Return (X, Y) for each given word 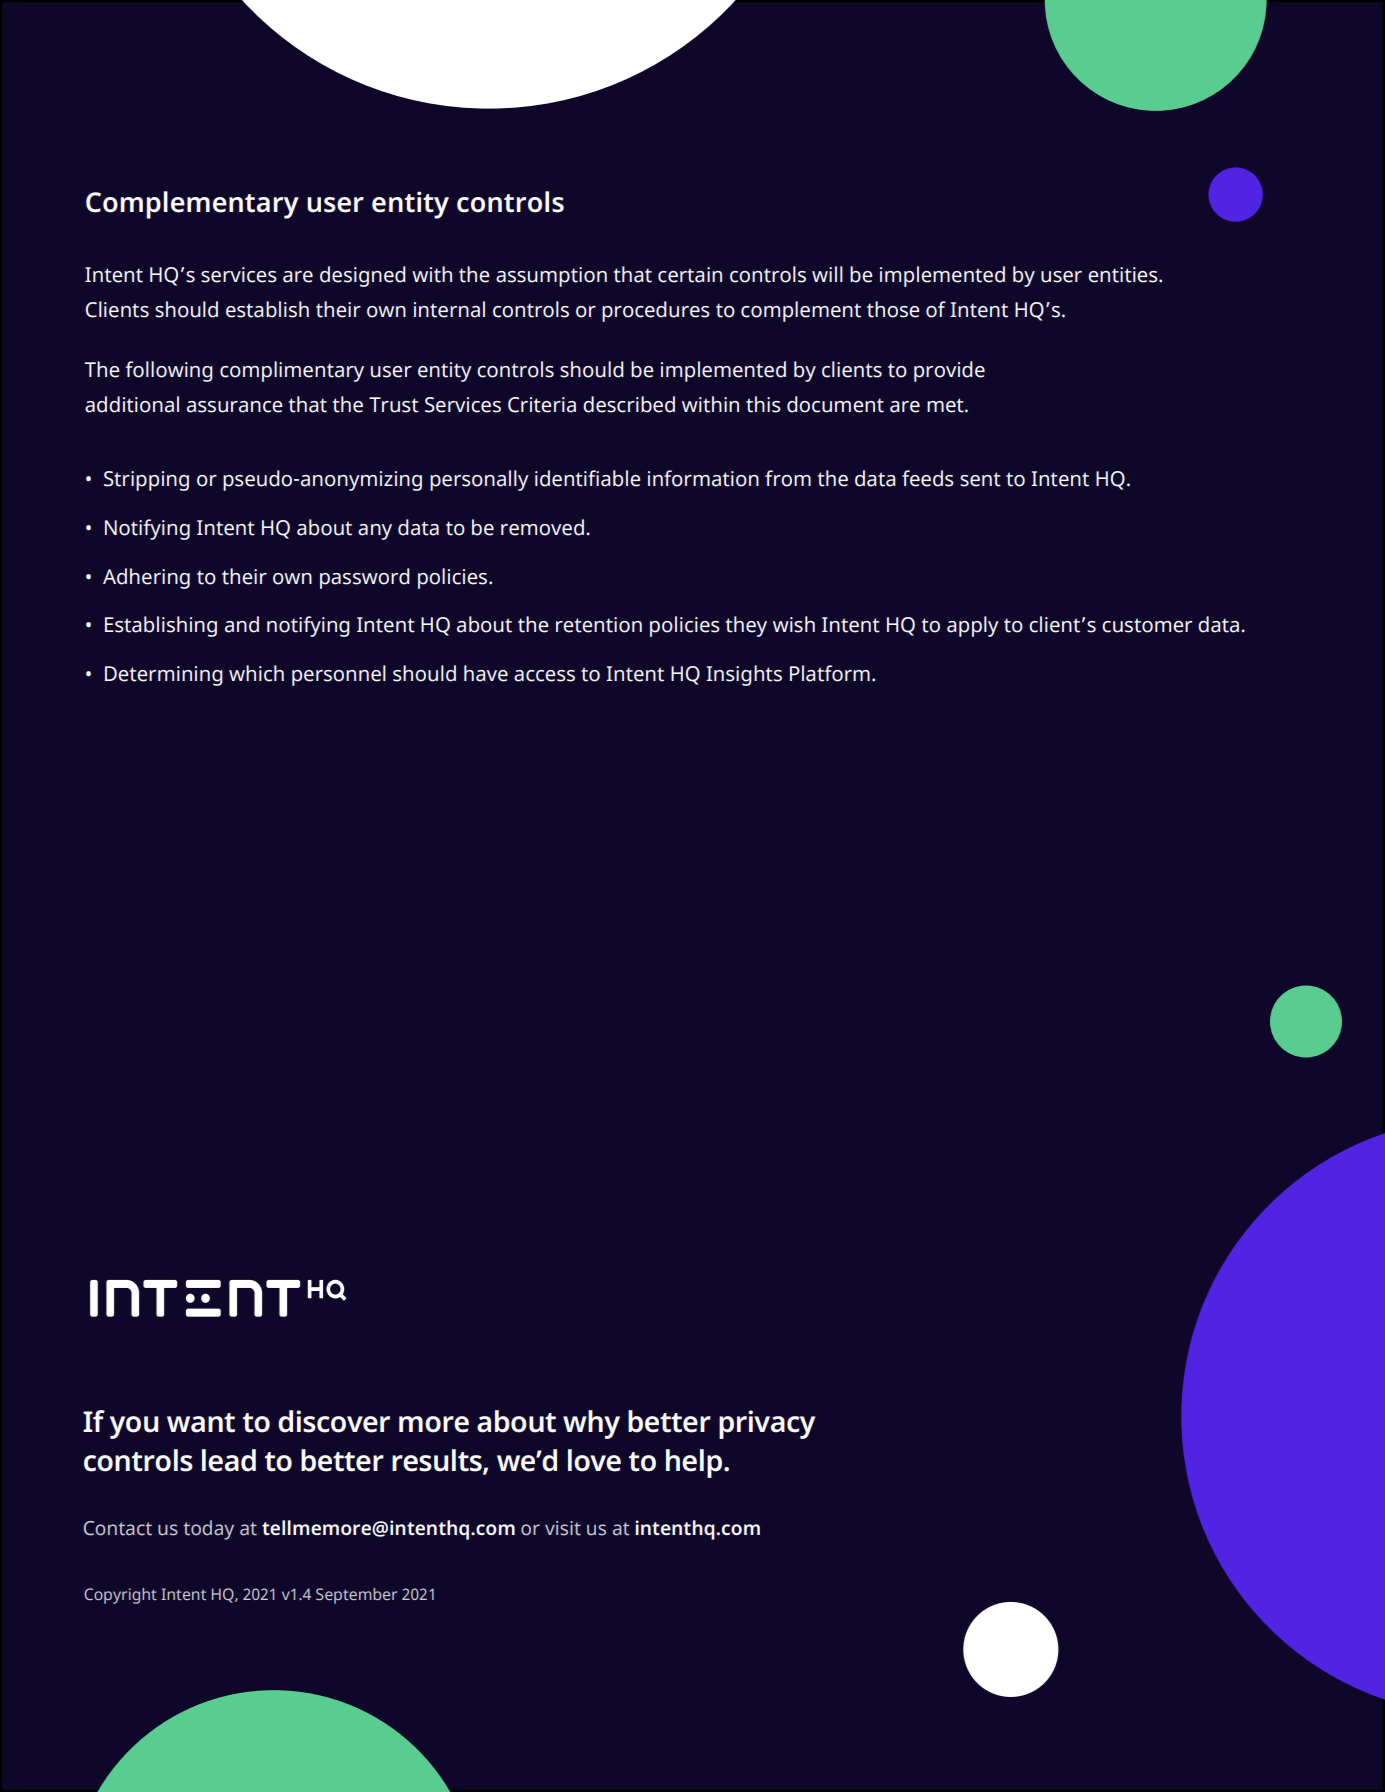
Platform (830, 673)
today (208, 1530)
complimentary (292, 371)
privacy (767, 1424)
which (256, 673)
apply (973, 626)
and (242, 624)
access (544, 676)
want (201, 1423)
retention (599, 625)
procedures (656, 311)
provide (949, 371)
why (591, 1424)
